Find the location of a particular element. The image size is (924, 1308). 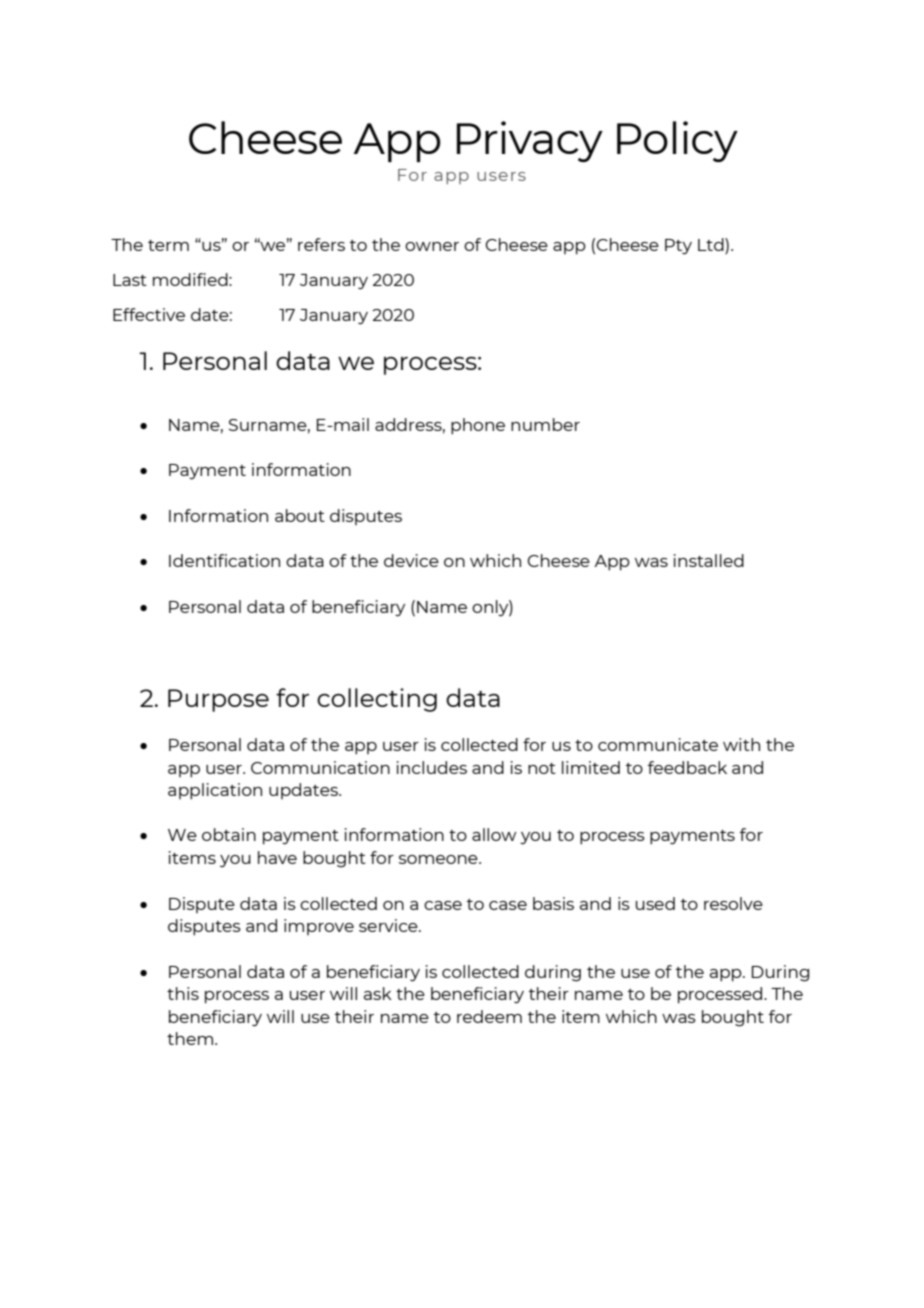

someone is located at coordinates (439, 859).
